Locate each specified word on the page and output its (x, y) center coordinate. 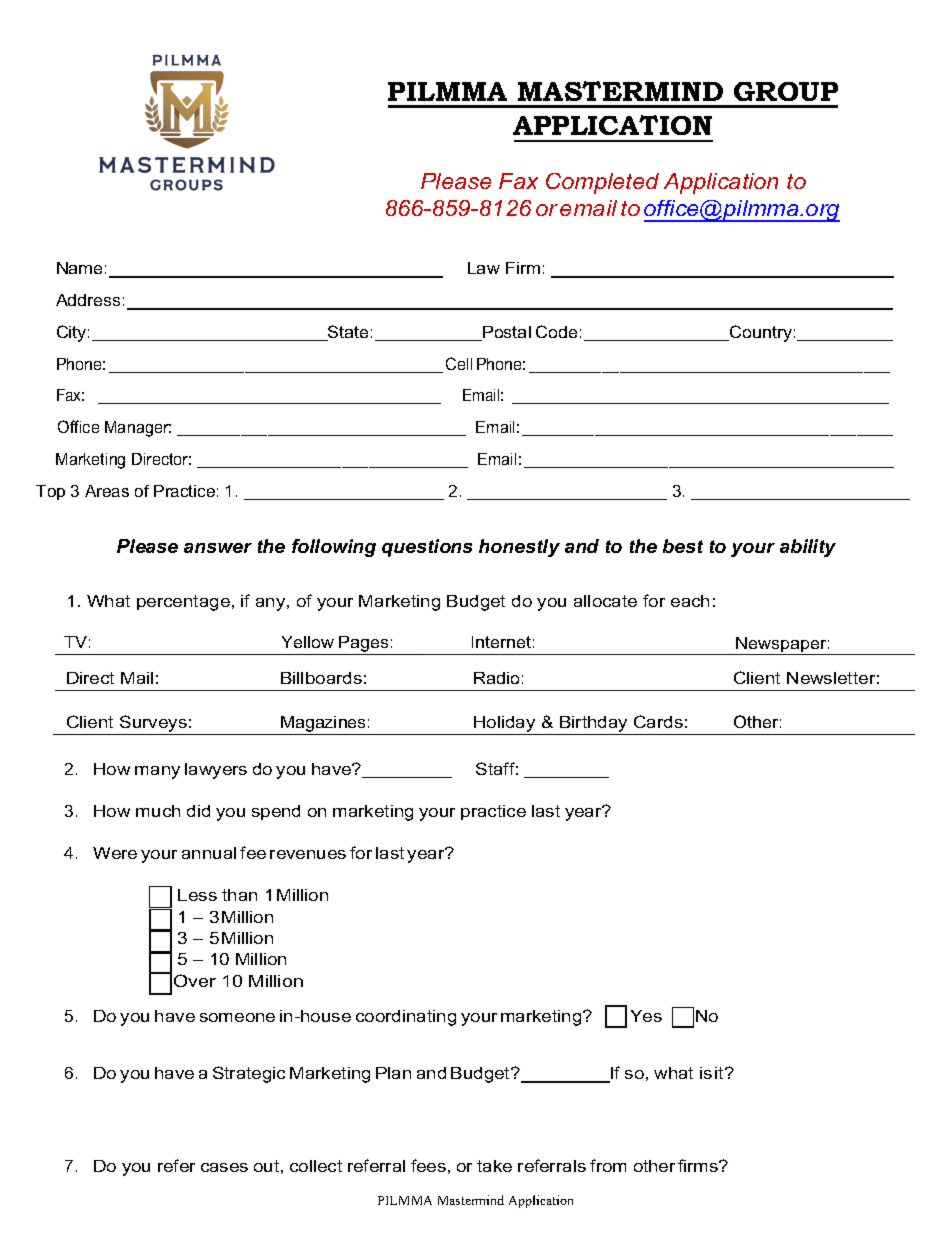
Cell (459, 363)
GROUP (786, 91)
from (608, 1165)
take (494, 1166)
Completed (602, 183)
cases (224, 1167)
